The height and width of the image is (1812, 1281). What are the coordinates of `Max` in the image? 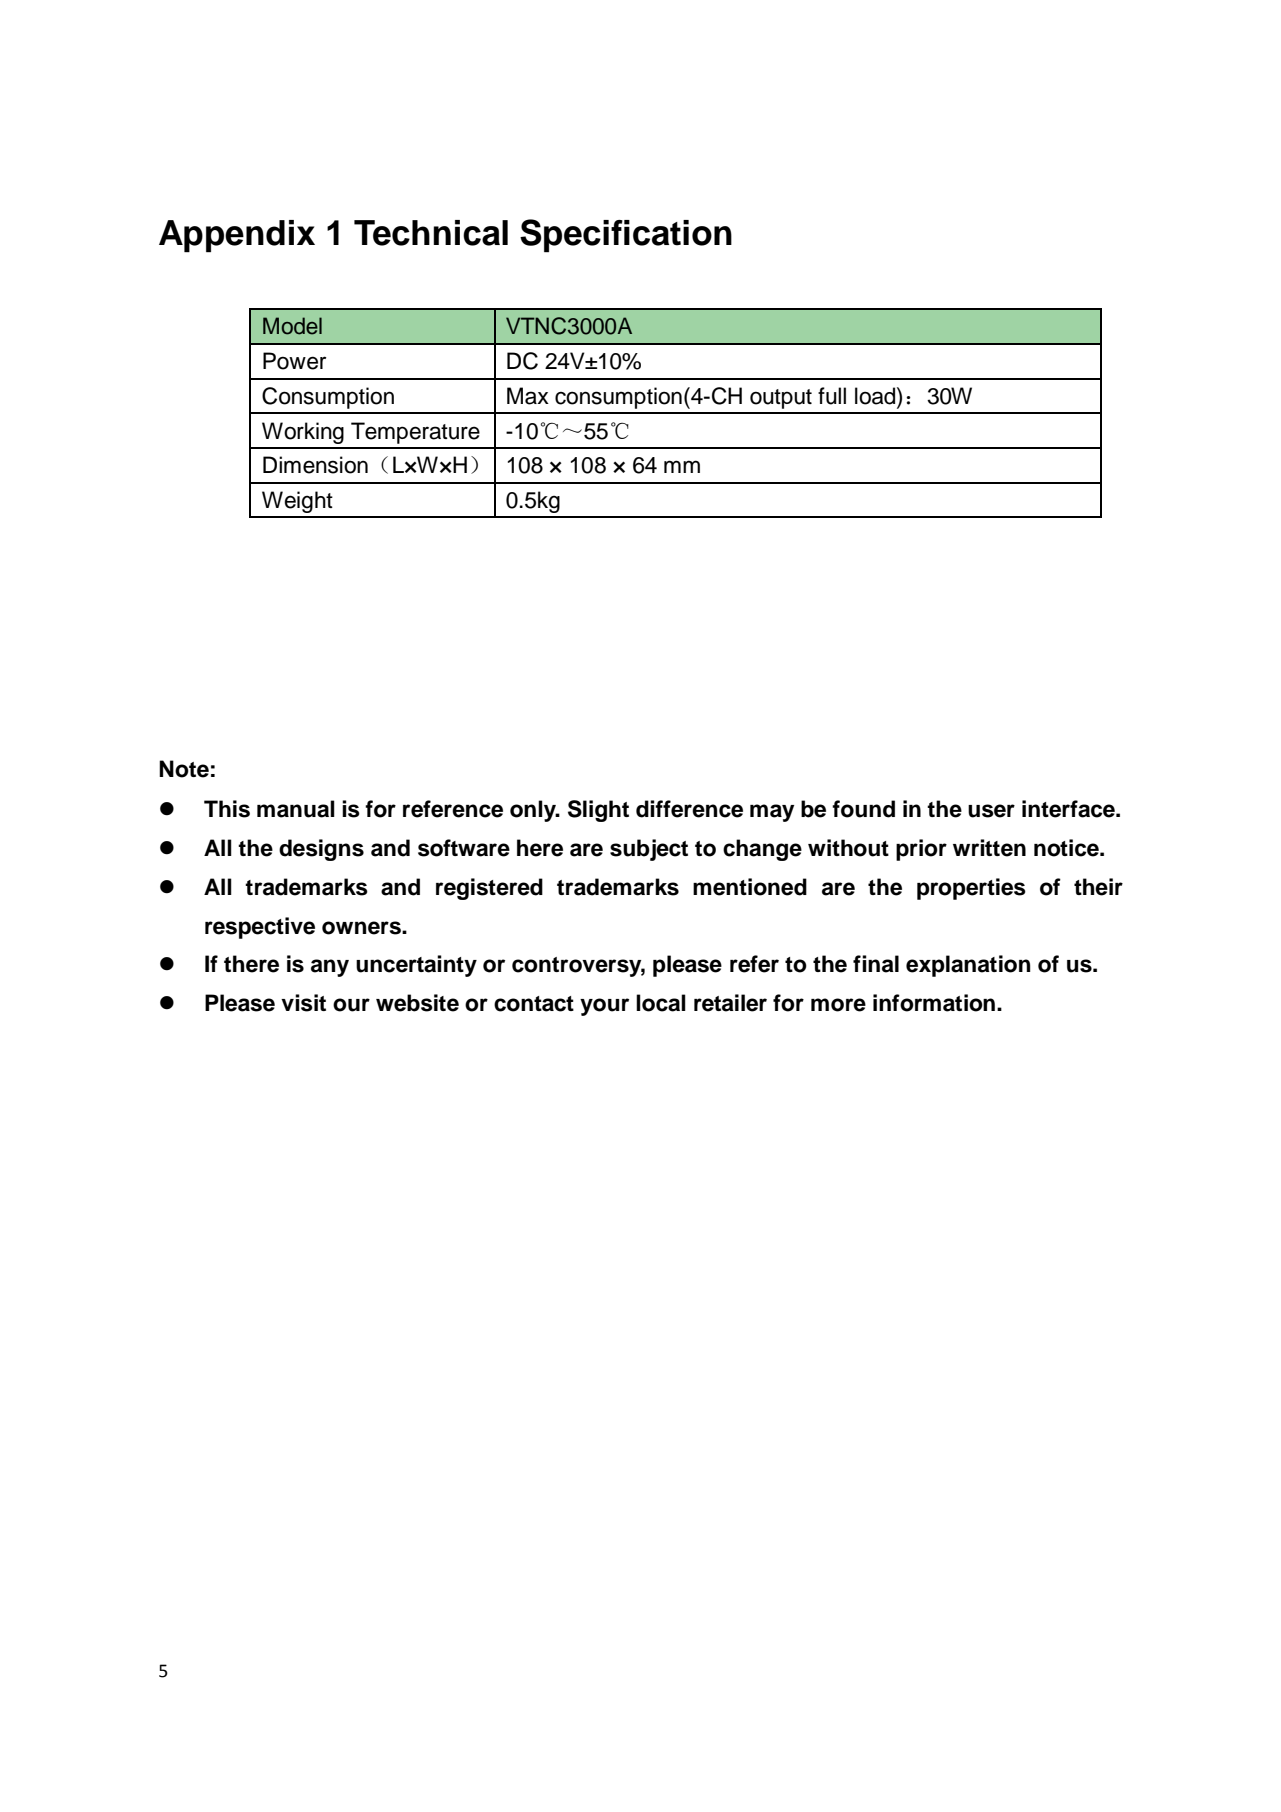 It's located at (528, 396).
